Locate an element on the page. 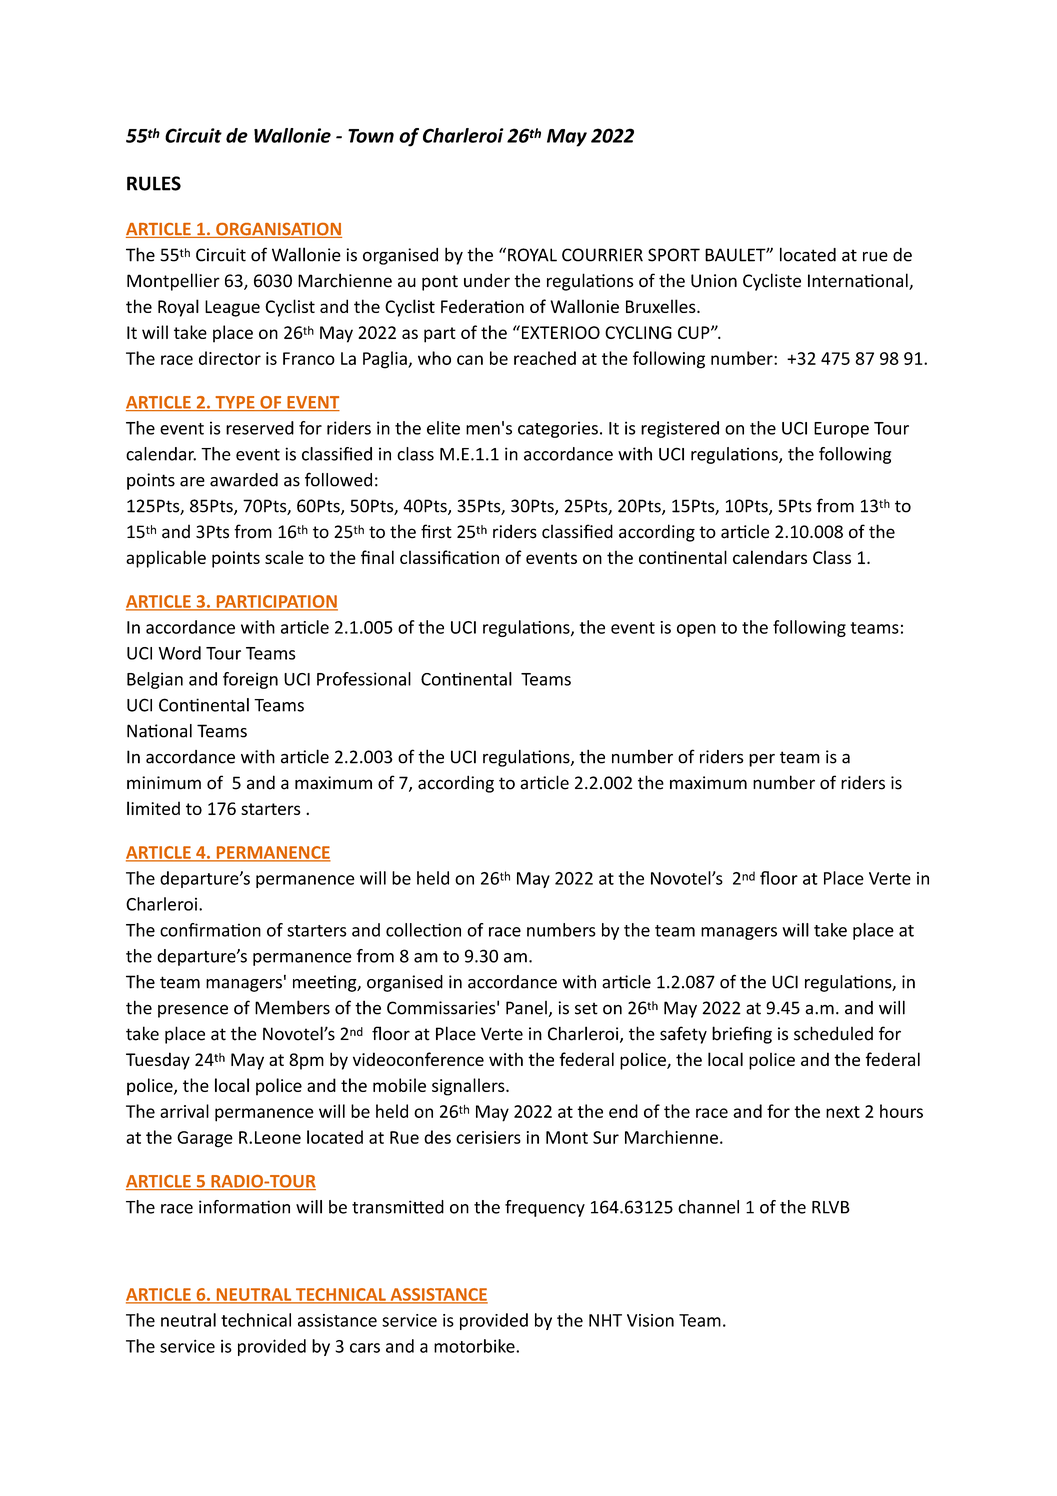 The image size is (1057, 1496). Union is located at coordinates (714, 281).
